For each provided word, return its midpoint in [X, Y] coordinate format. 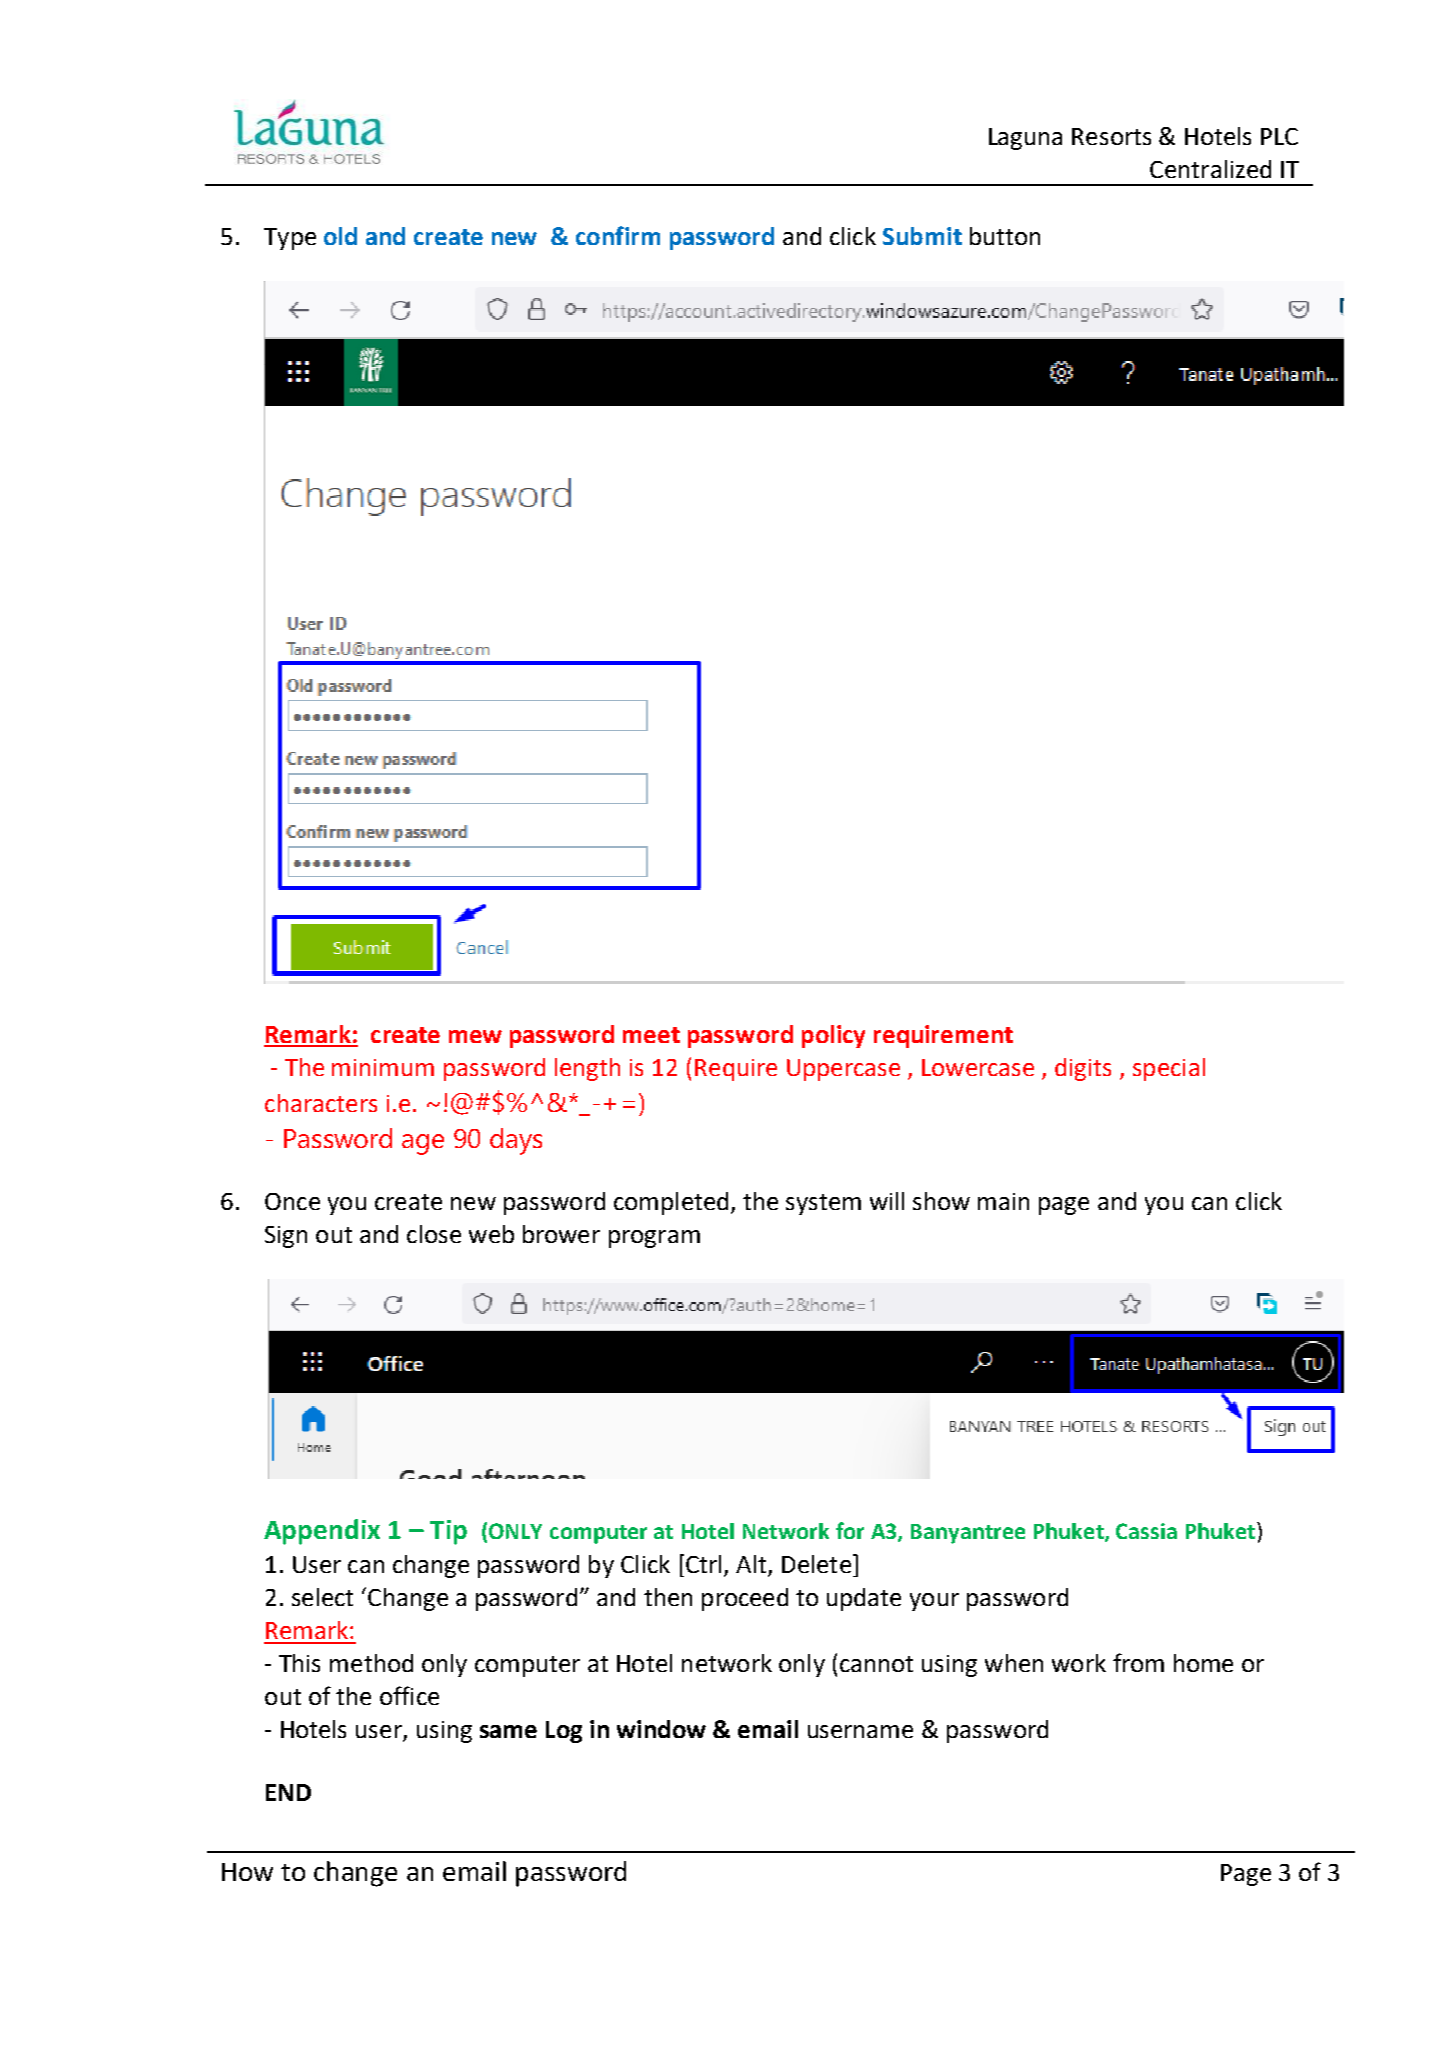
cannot [876, 1664]
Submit [922, 236]
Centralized [1210, 169]
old [340, 236]
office [409, 1695]
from [1138, 1662]
